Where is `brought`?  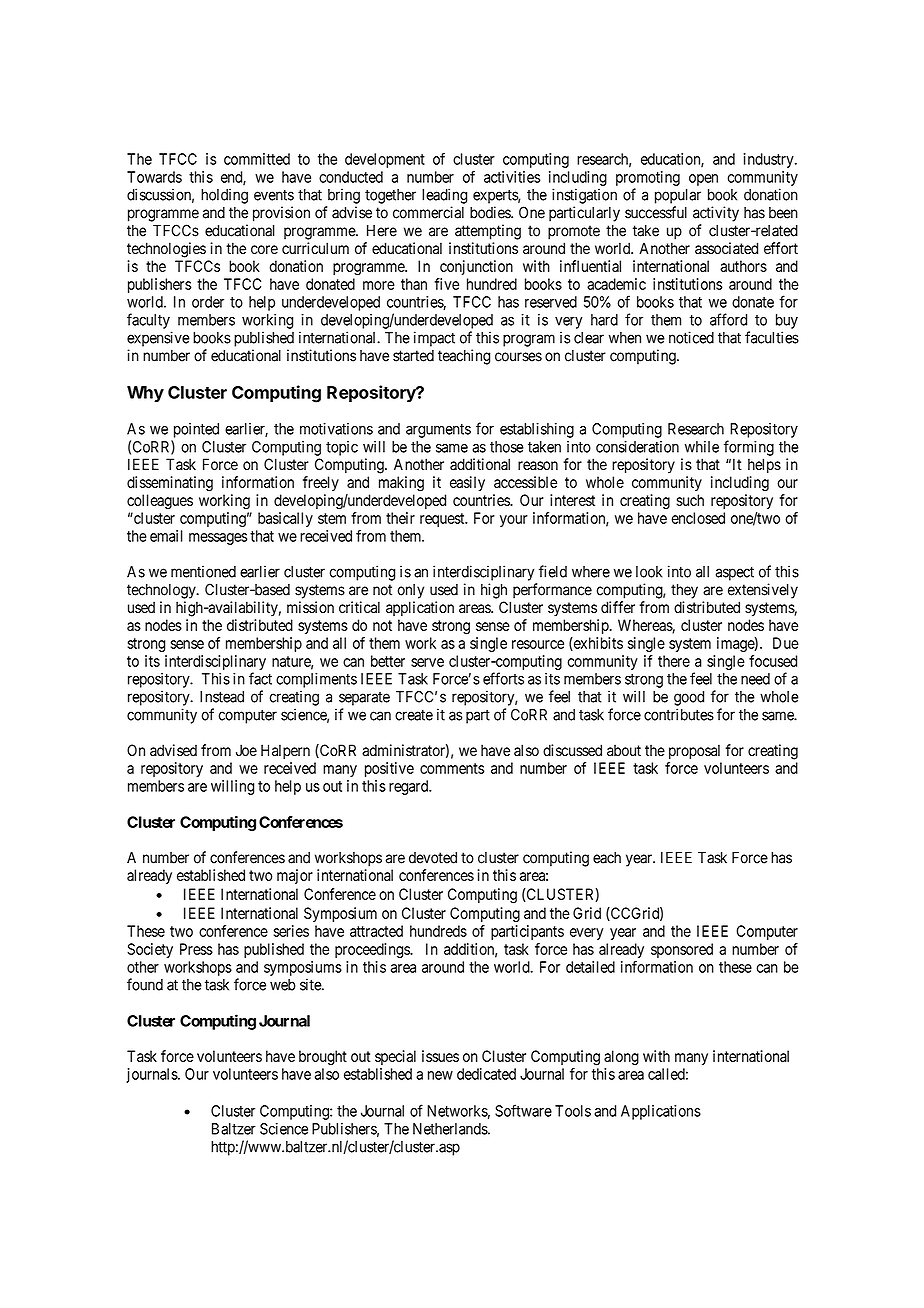
brought is located at coordinates (323, 1058).
